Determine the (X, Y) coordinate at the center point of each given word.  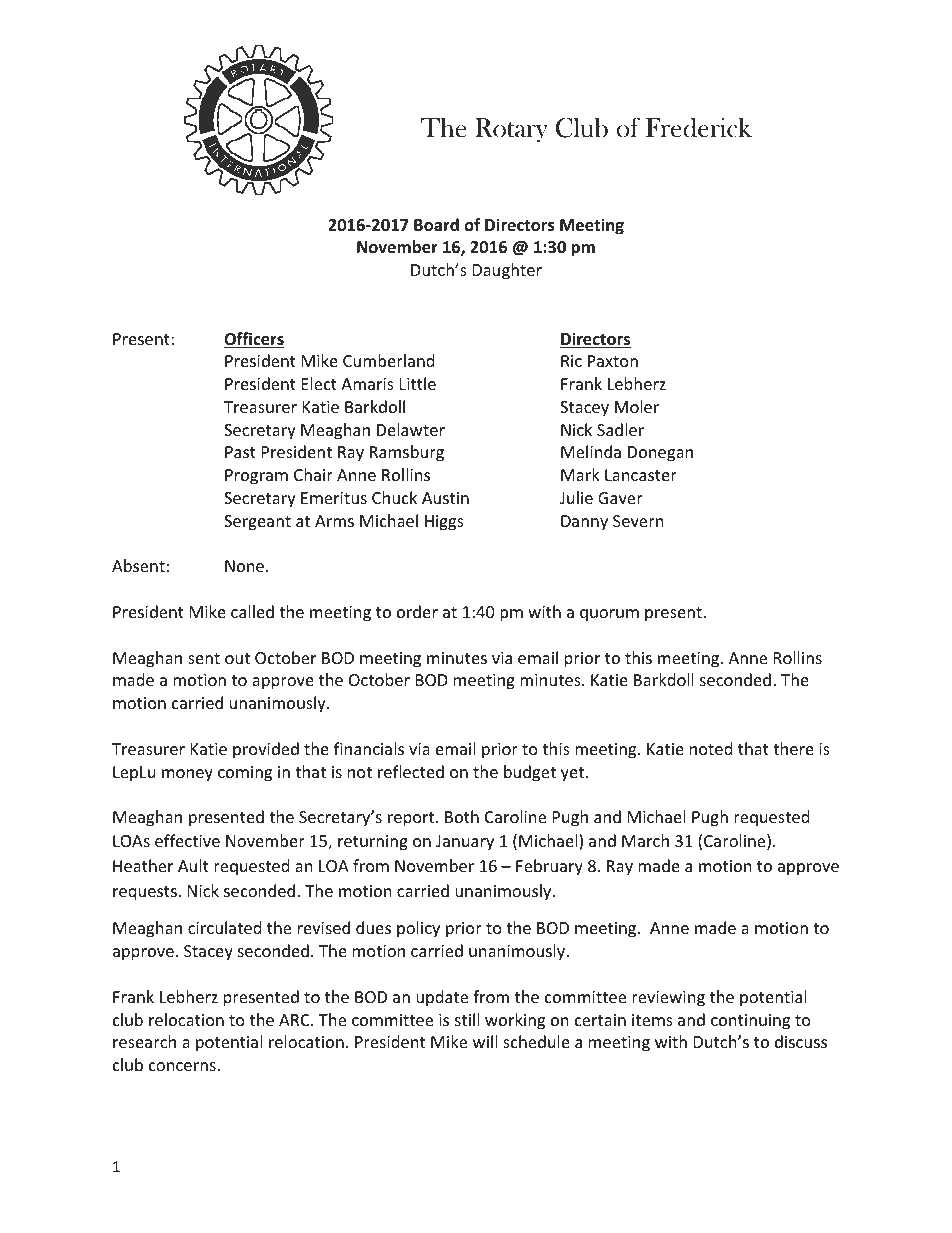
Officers (254, 340)
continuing (750, 1022)
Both (462, 816)
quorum (609, 615)
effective (187, 840)
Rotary (511, 130)
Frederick (699, 128)
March (645, 840)
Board (436, 225)
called (252, 611)
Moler (637, 406)
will (485, 1041)
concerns (183, 1066)
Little (418, 383)
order (417, 611)
